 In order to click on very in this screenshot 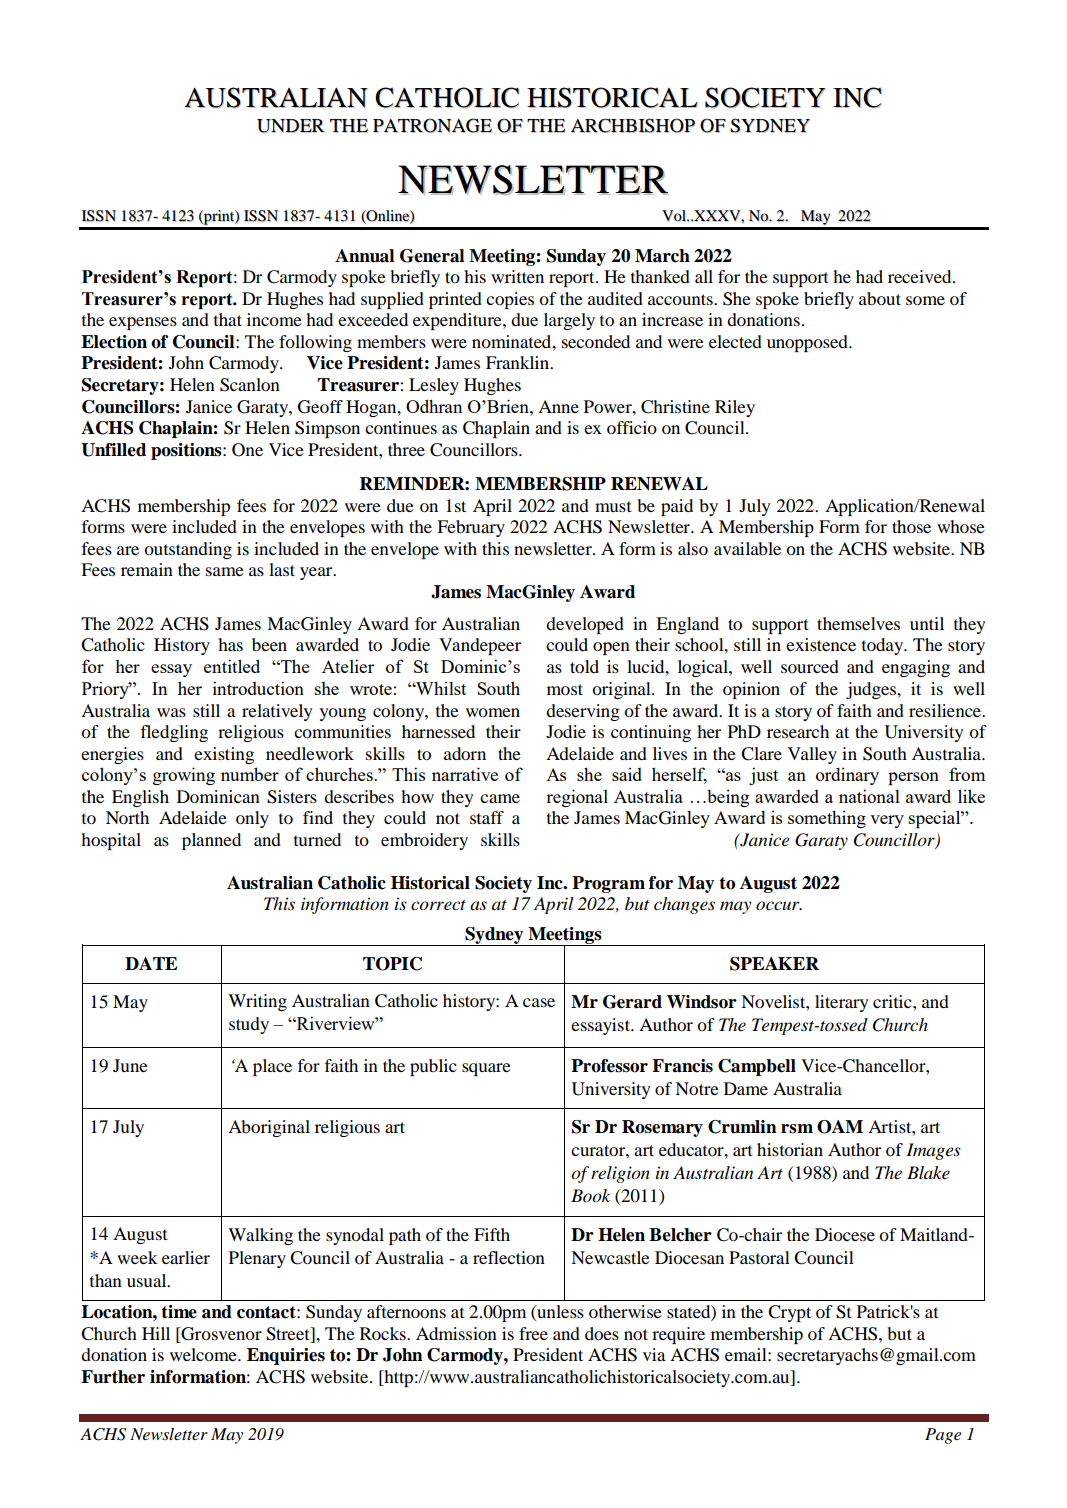, I will do `click(887, 821)`.
